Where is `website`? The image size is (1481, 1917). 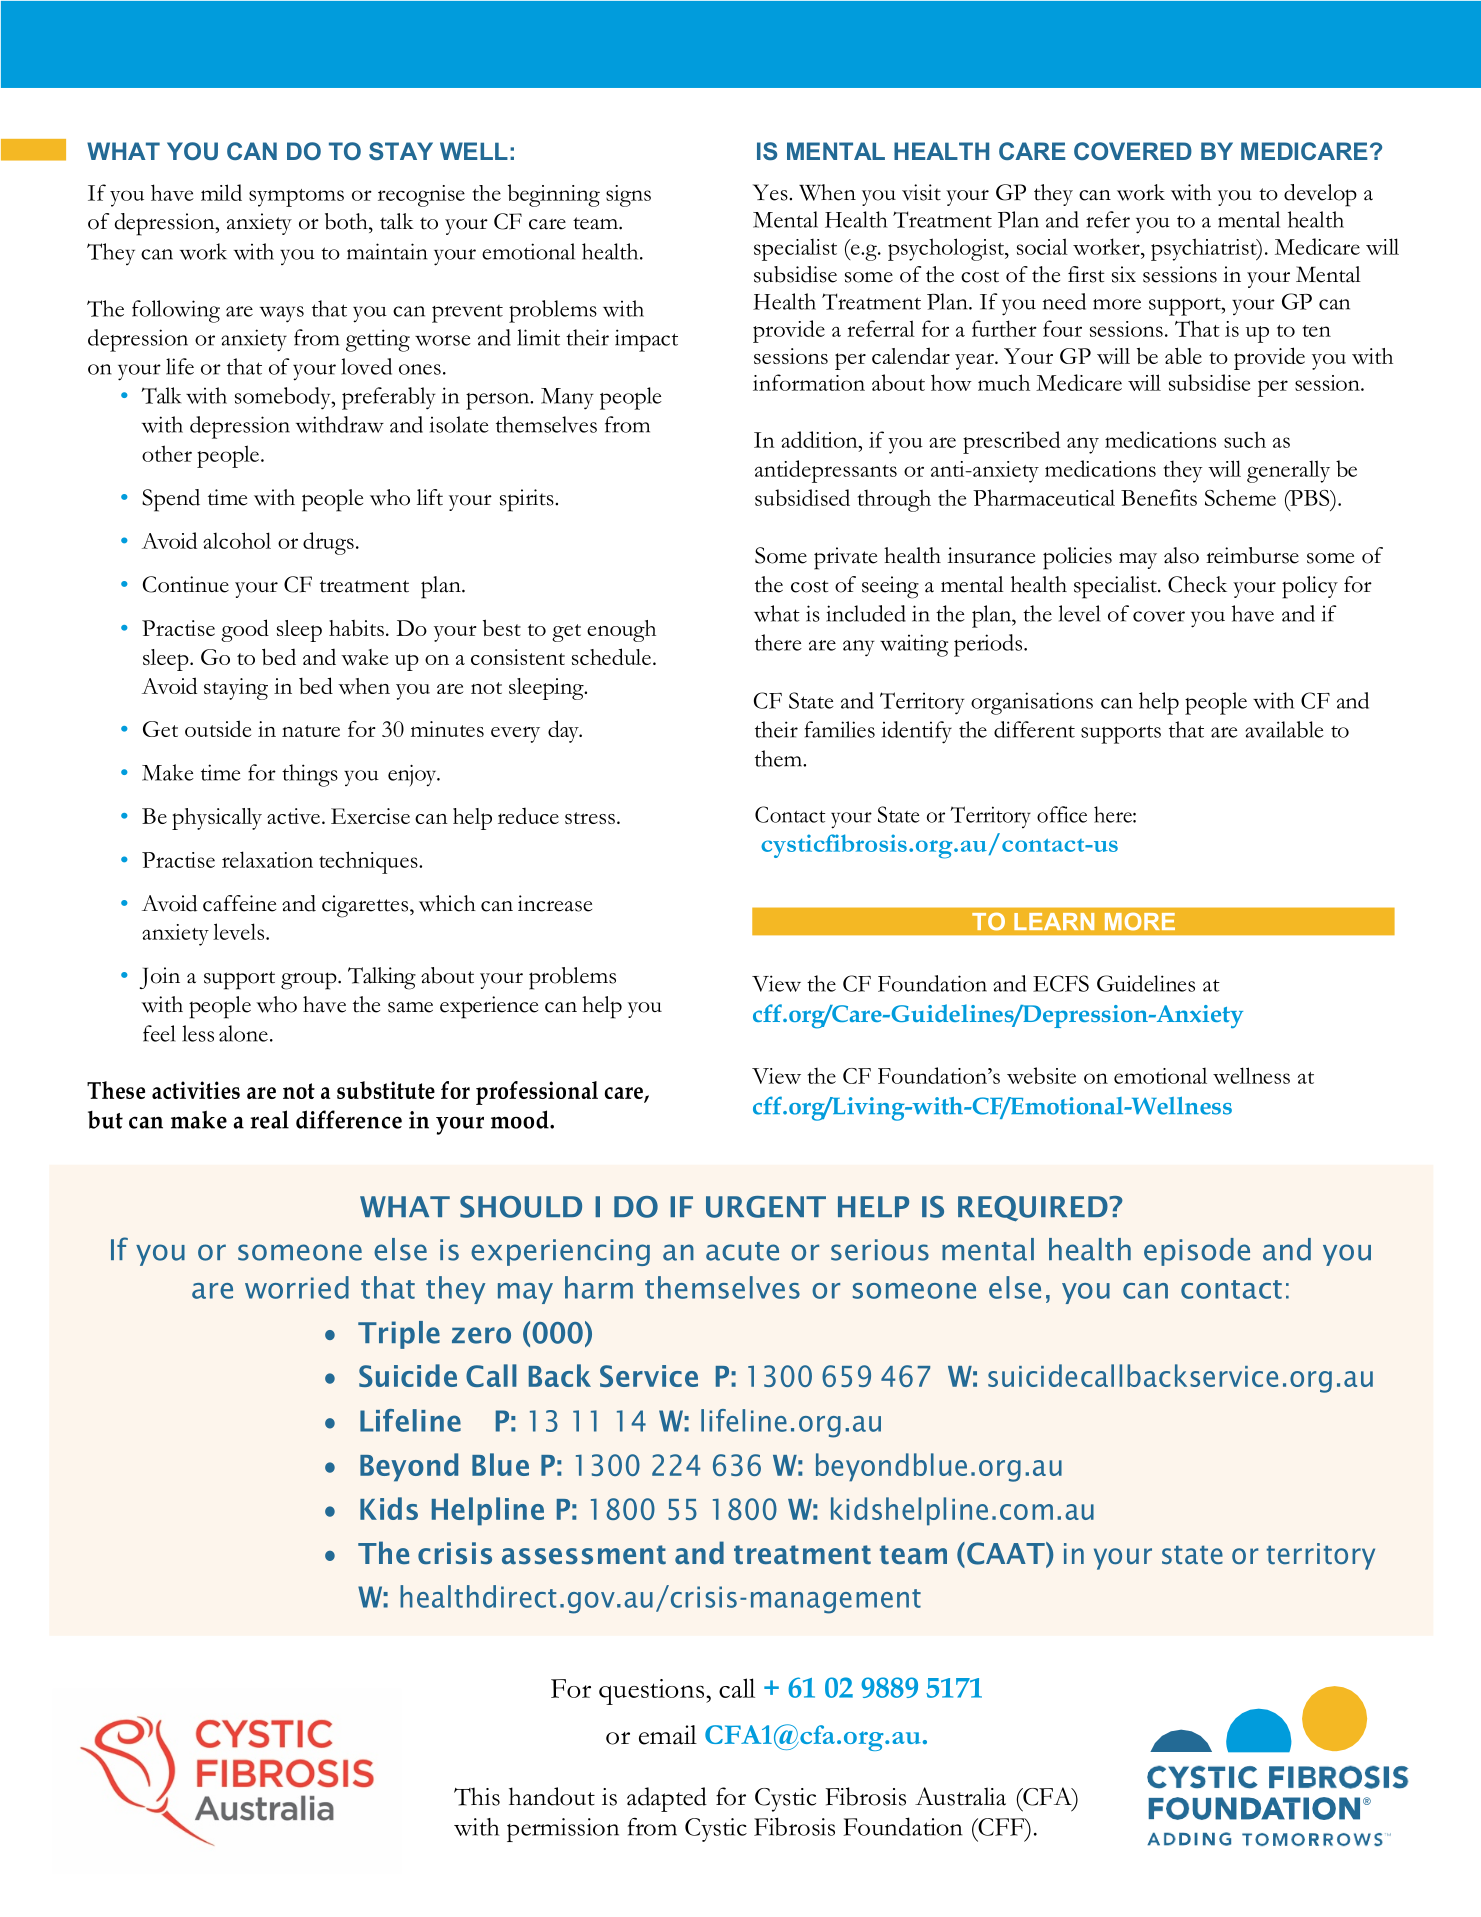
website is located at coordinates (1041, 1075).
